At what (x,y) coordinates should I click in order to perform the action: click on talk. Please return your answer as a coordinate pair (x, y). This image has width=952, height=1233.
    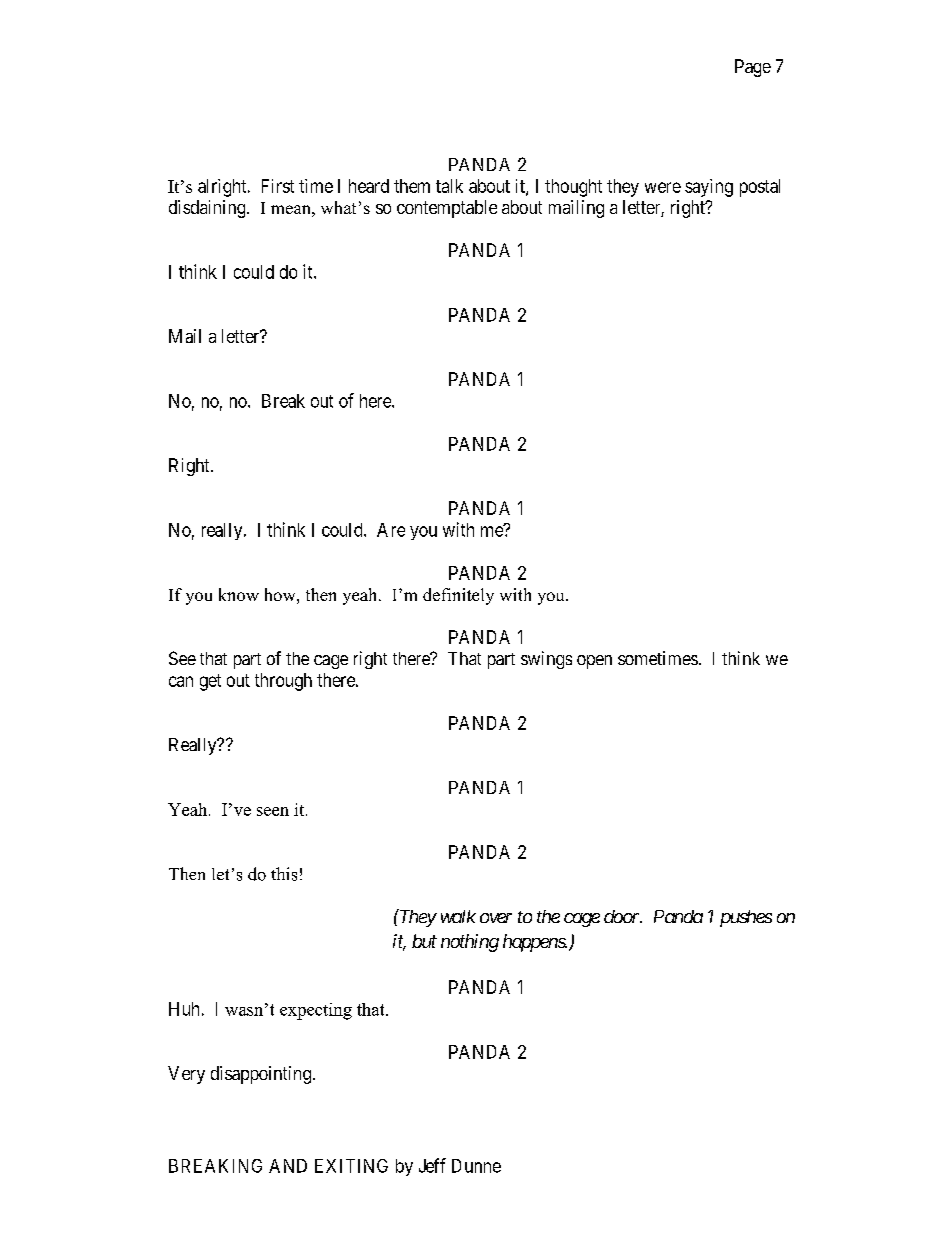
    Looking at the image, I should click on (449, 186).
